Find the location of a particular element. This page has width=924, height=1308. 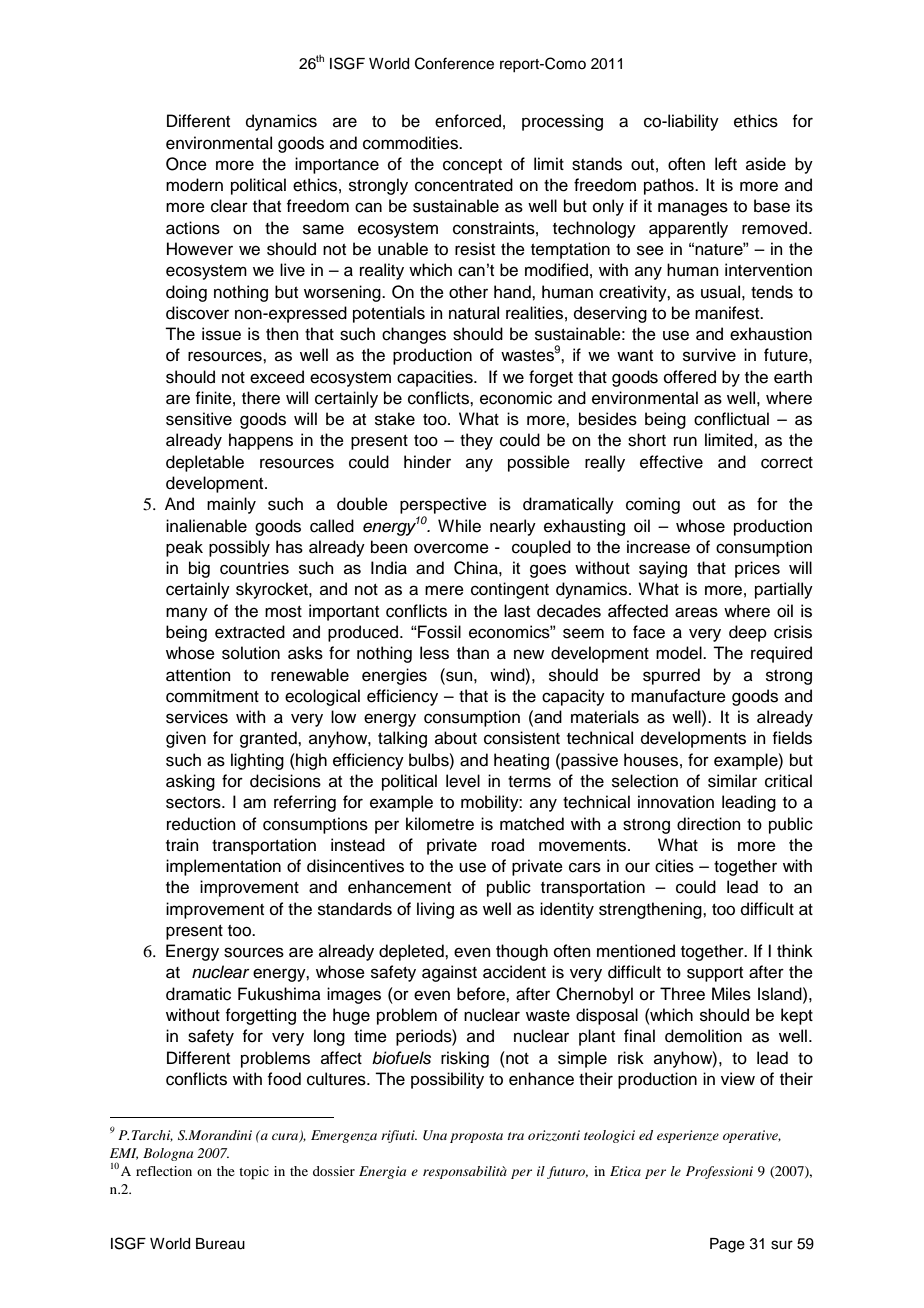

attention is located at coordinates (198, 675).
